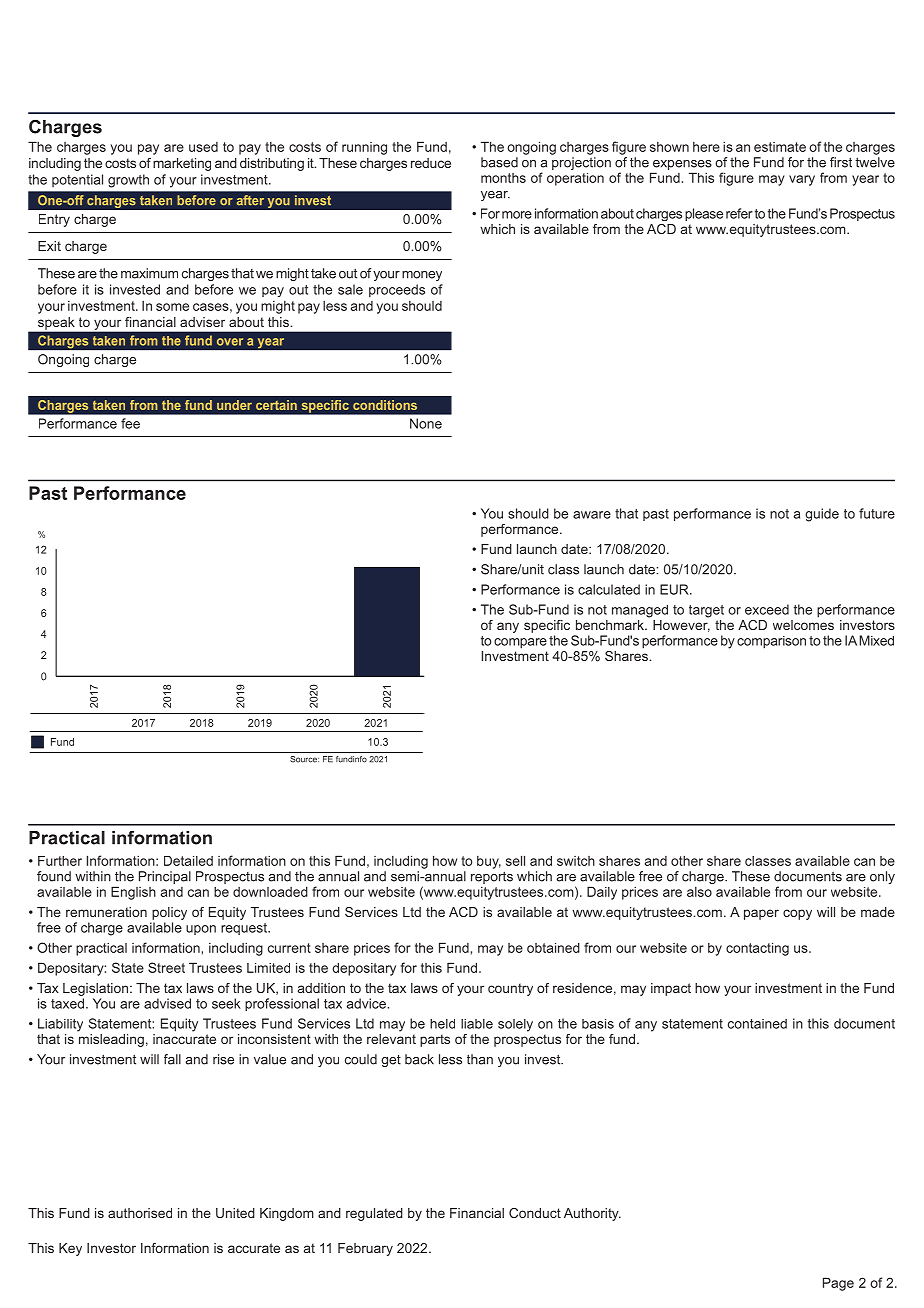  Describe the element at coordinates (128, 181) in the screenshot. I see `growth` at that location.
